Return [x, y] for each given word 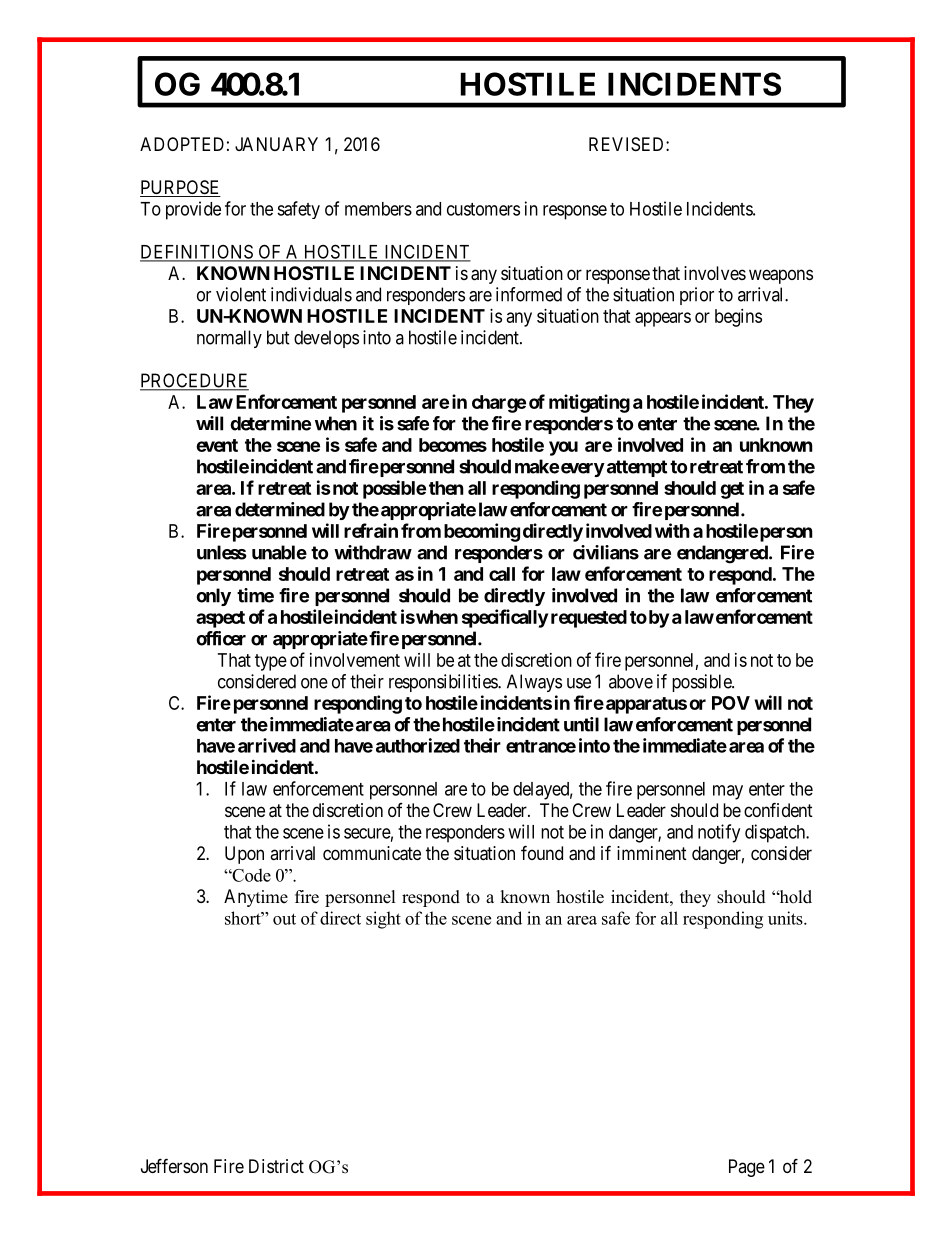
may [728, 792]
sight [383, 920]
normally [229, 339]
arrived [267, 745]
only [213, 597]
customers [483, 209]
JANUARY [276, 144]
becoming [482, 532]
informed [529, 294]
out [284, 919]
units [786, 918]
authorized [418, 745]
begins [738, 318]
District [276, 1166]
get [732, 490]
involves [715, 273]
